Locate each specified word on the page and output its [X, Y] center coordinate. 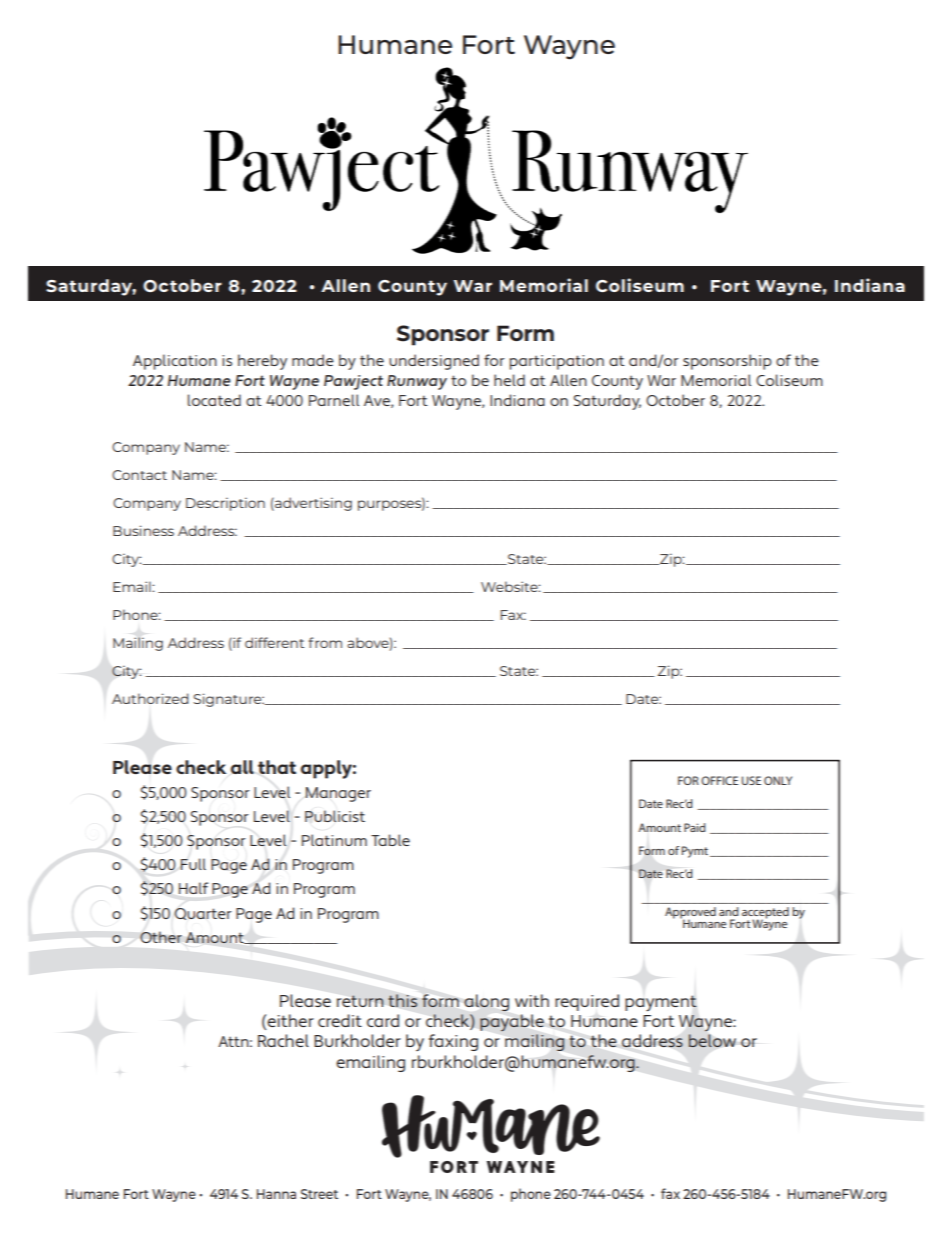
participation [557, 362]
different [274, 642]
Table [390, 840]
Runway [417, 382]
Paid [695, 827]
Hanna [276, 1194]
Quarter [203, 914]
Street [319, 1194]
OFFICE [719, 780]
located [214, 400]
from [325, 642]
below [712, 1041]
